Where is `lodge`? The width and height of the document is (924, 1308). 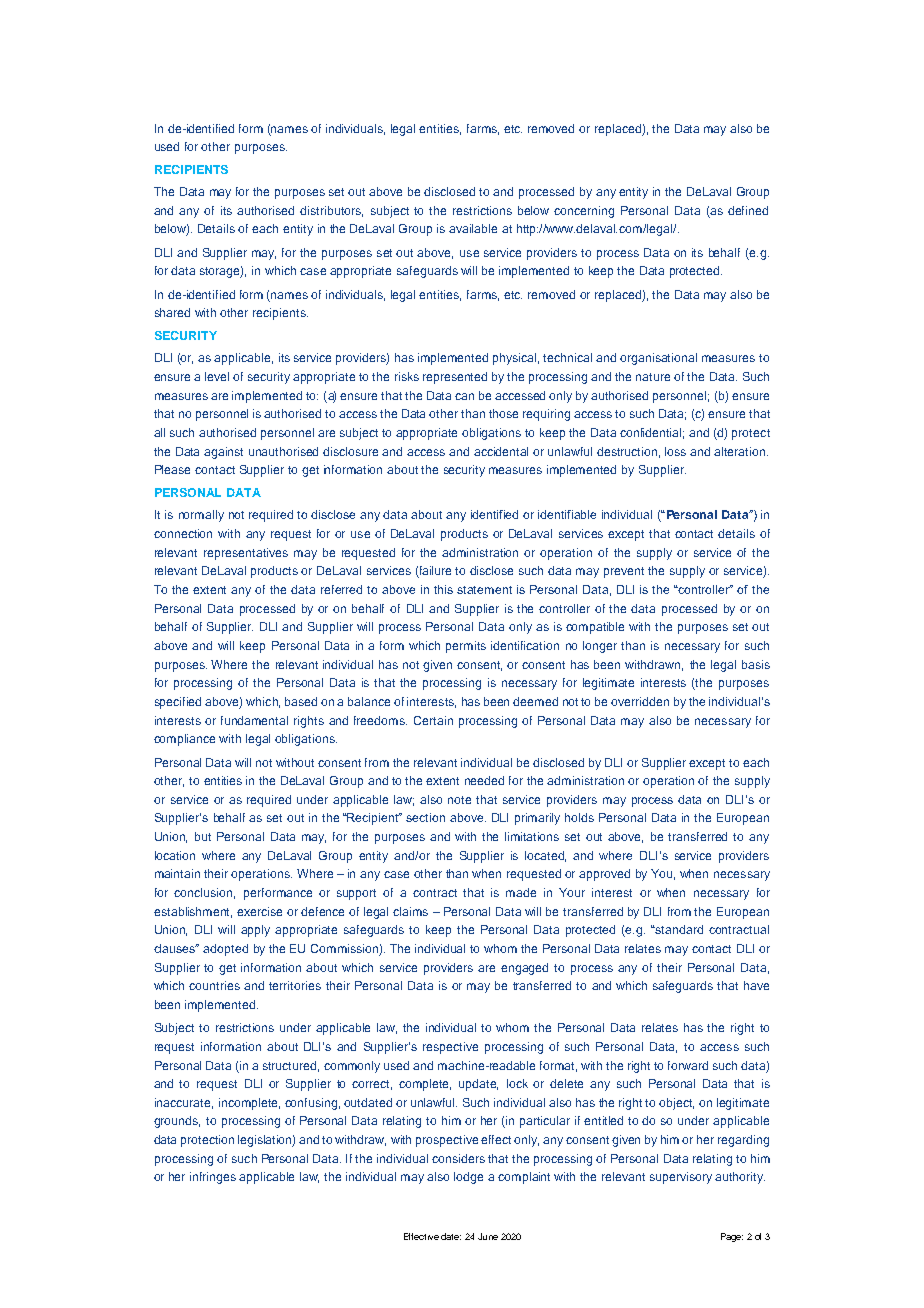
lodge is located at coordinates (468, 1178).
